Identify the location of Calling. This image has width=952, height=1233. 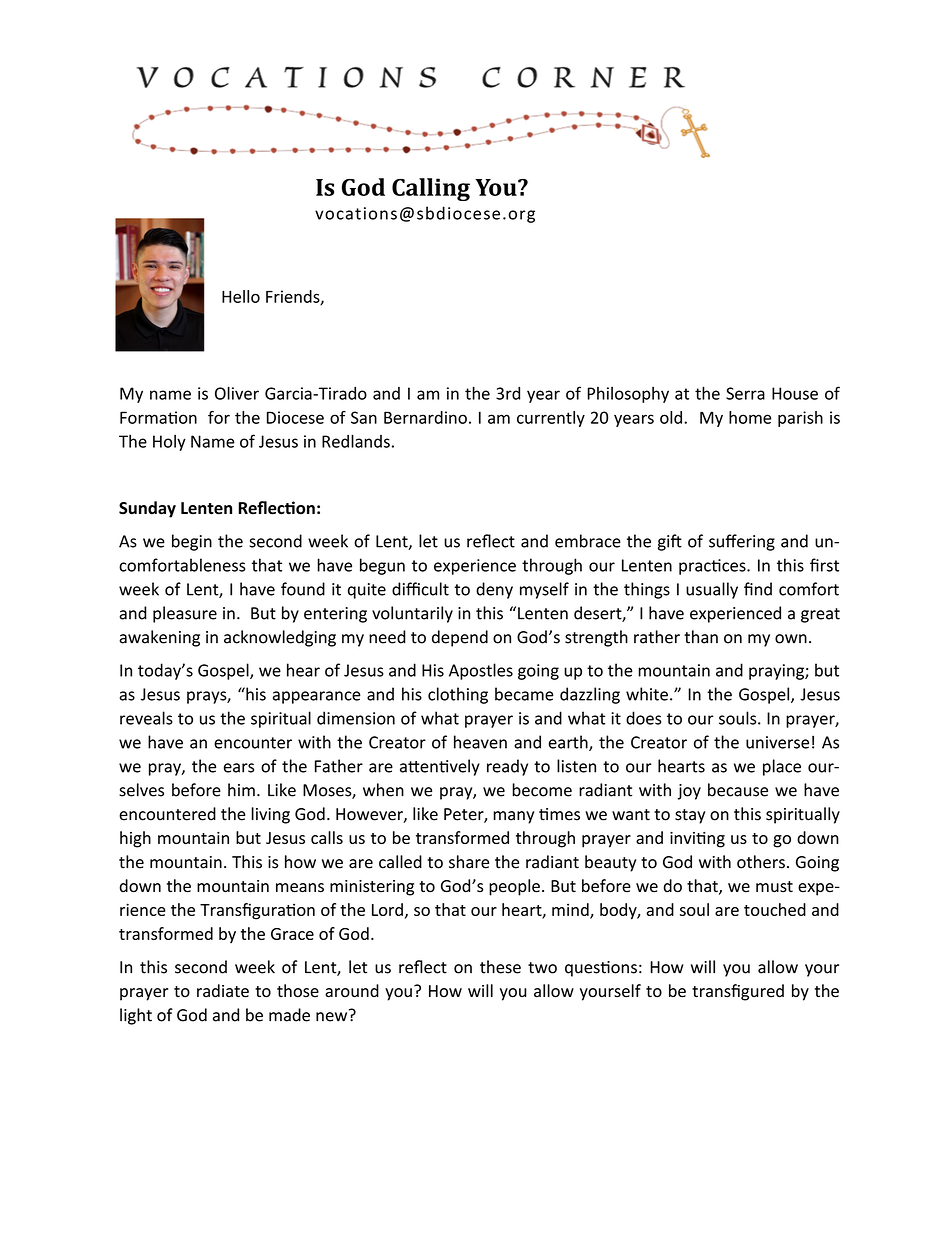
(431, 189).
